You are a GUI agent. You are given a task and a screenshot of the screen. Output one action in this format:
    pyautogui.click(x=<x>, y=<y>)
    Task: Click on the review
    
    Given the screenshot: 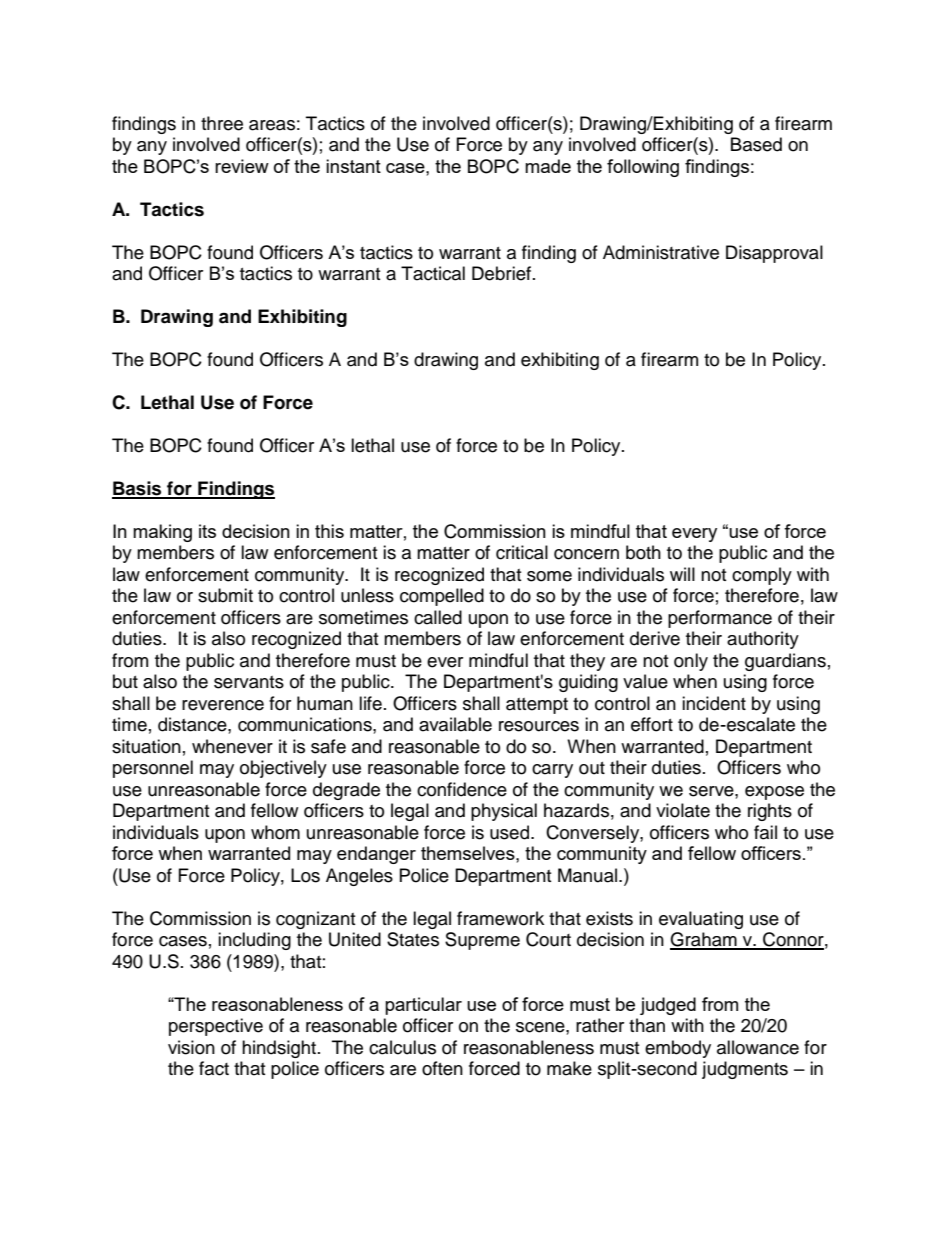 What is the action you would take?
    pyautogui.click(x=242, y=166)
